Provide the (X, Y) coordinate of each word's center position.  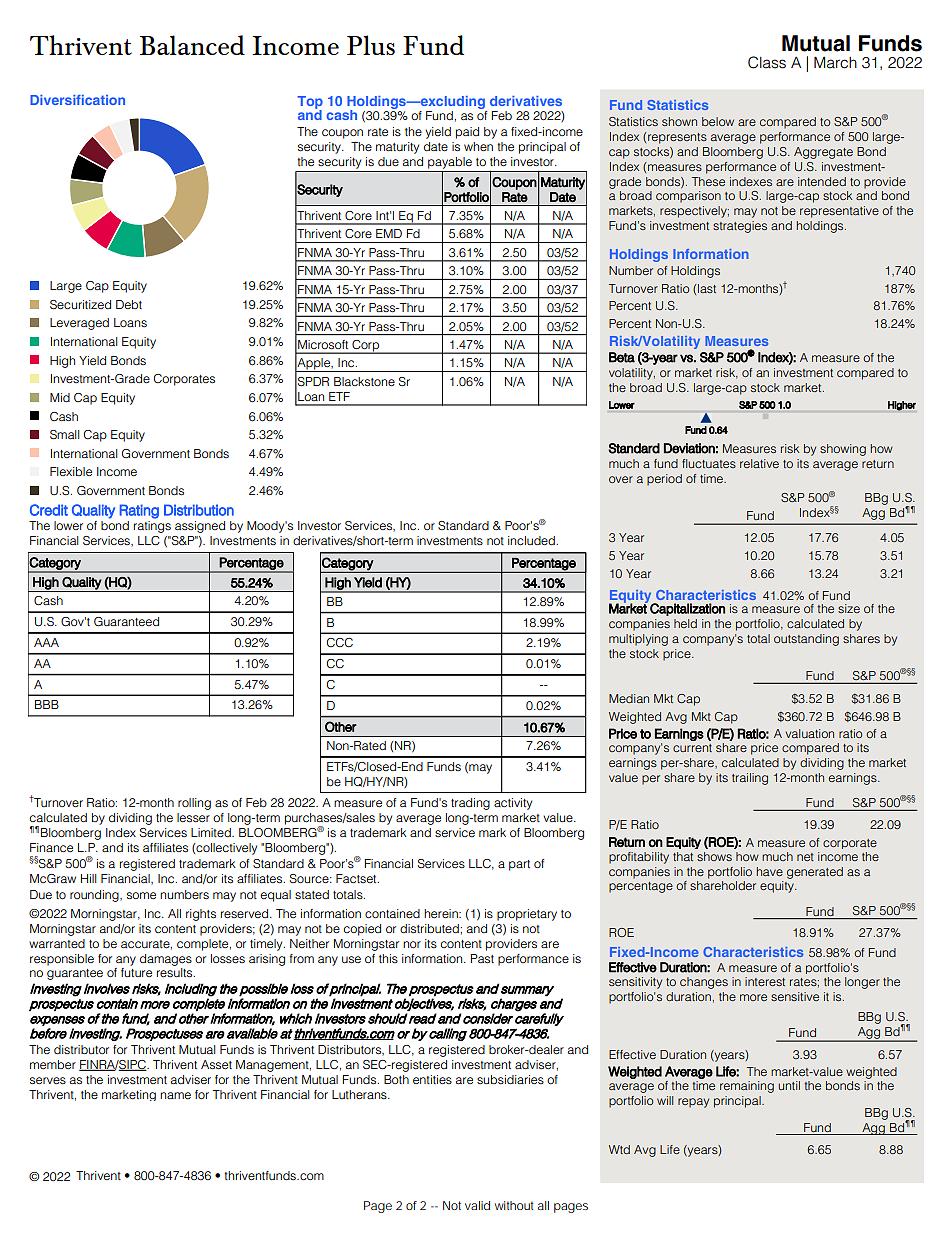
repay (693, 1103)
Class (767, 62)
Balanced (192, 45)
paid (467, 133)
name (175, 1095)
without (514, 1205)
